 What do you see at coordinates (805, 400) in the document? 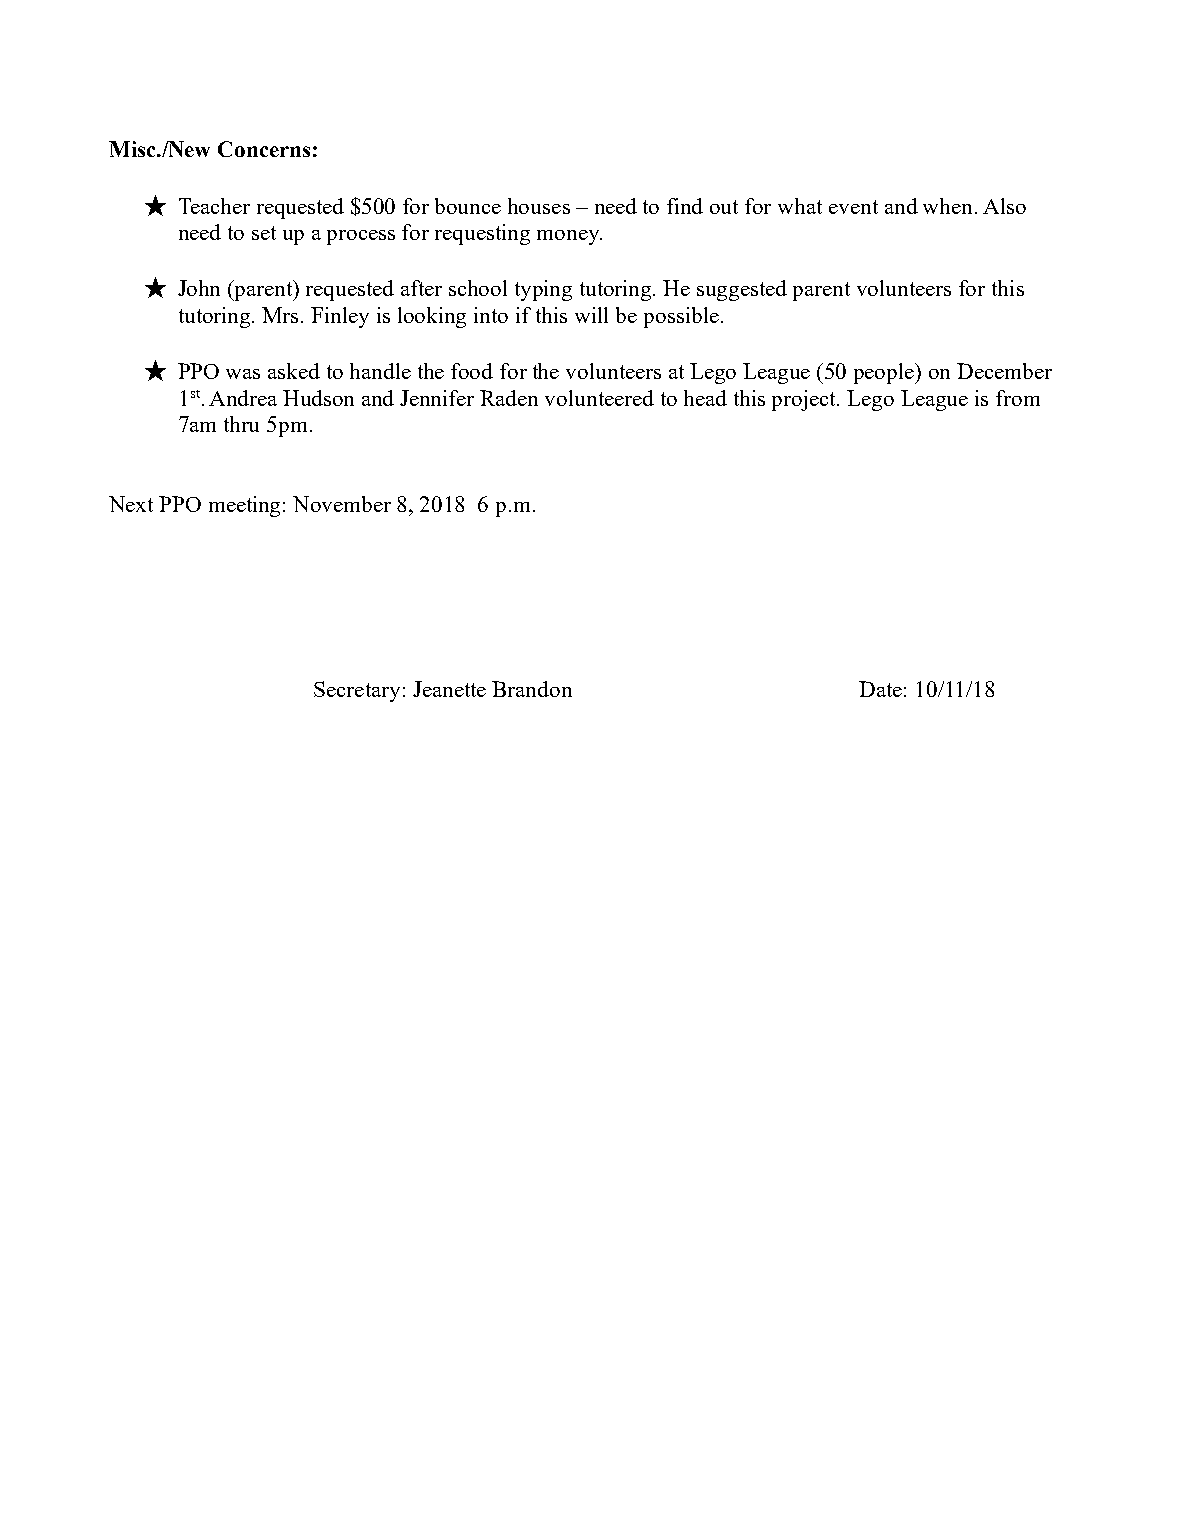
I see `project` at bounding box center [805, 400].
